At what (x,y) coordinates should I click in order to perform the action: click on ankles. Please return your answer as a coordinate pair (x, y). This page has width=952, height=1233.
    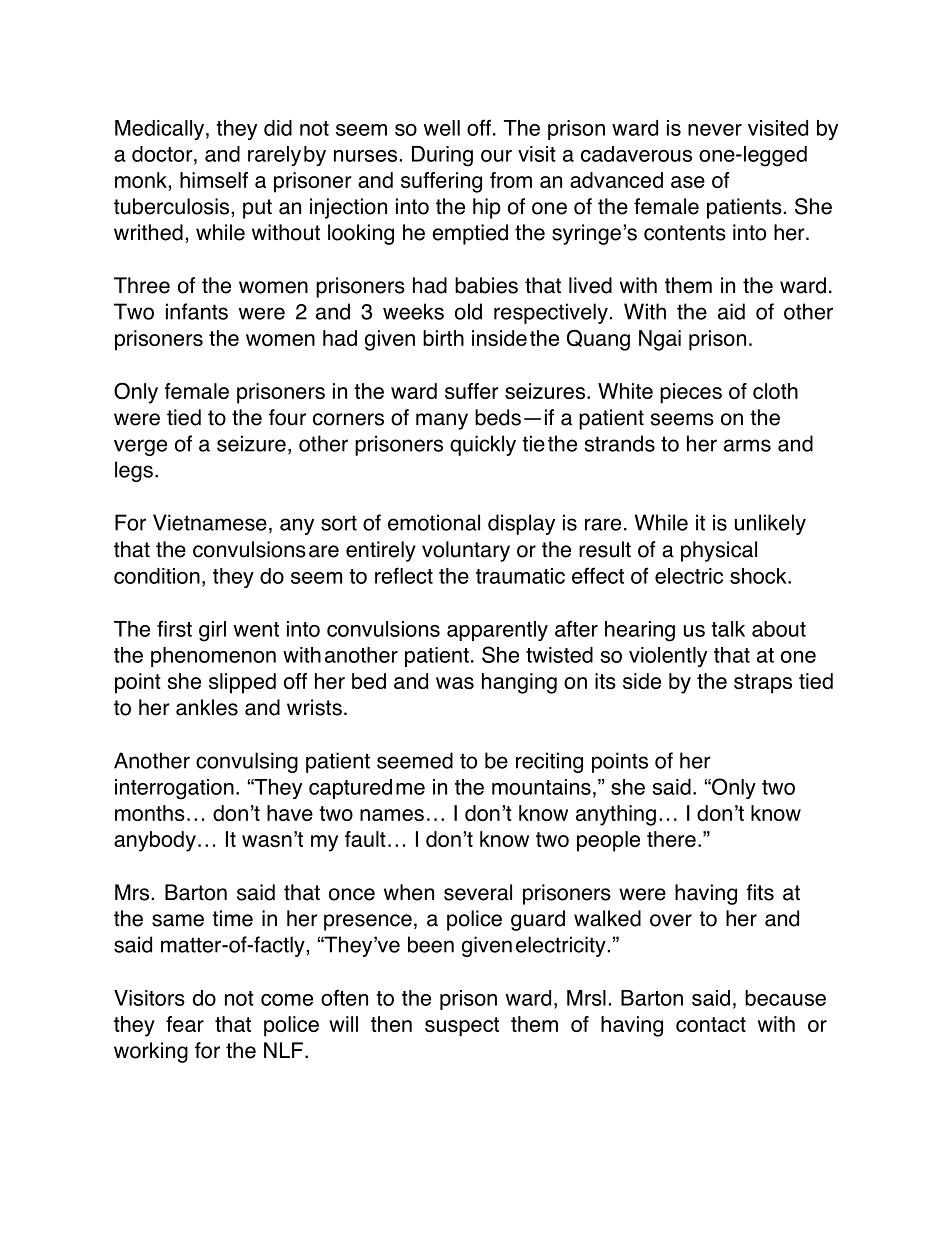
    Looking at the image, I should click on (207, 707).
